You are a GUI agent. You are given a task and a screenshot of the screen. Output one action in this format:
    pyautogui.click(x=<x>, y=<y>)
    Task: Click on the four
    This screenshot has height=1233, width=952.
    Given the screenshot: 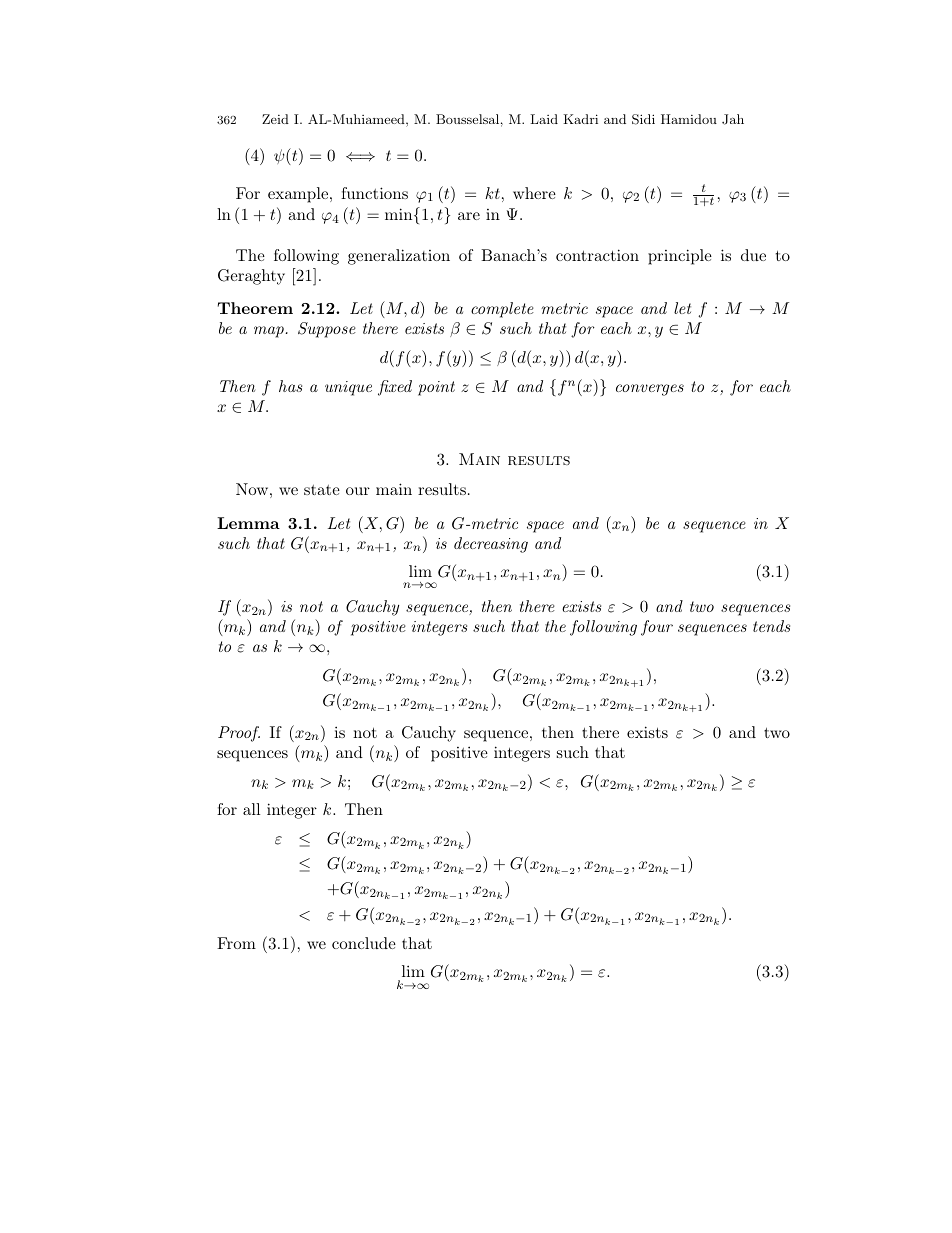 What is the action you would take?
    pyautogui.click(x=657, y=628)
